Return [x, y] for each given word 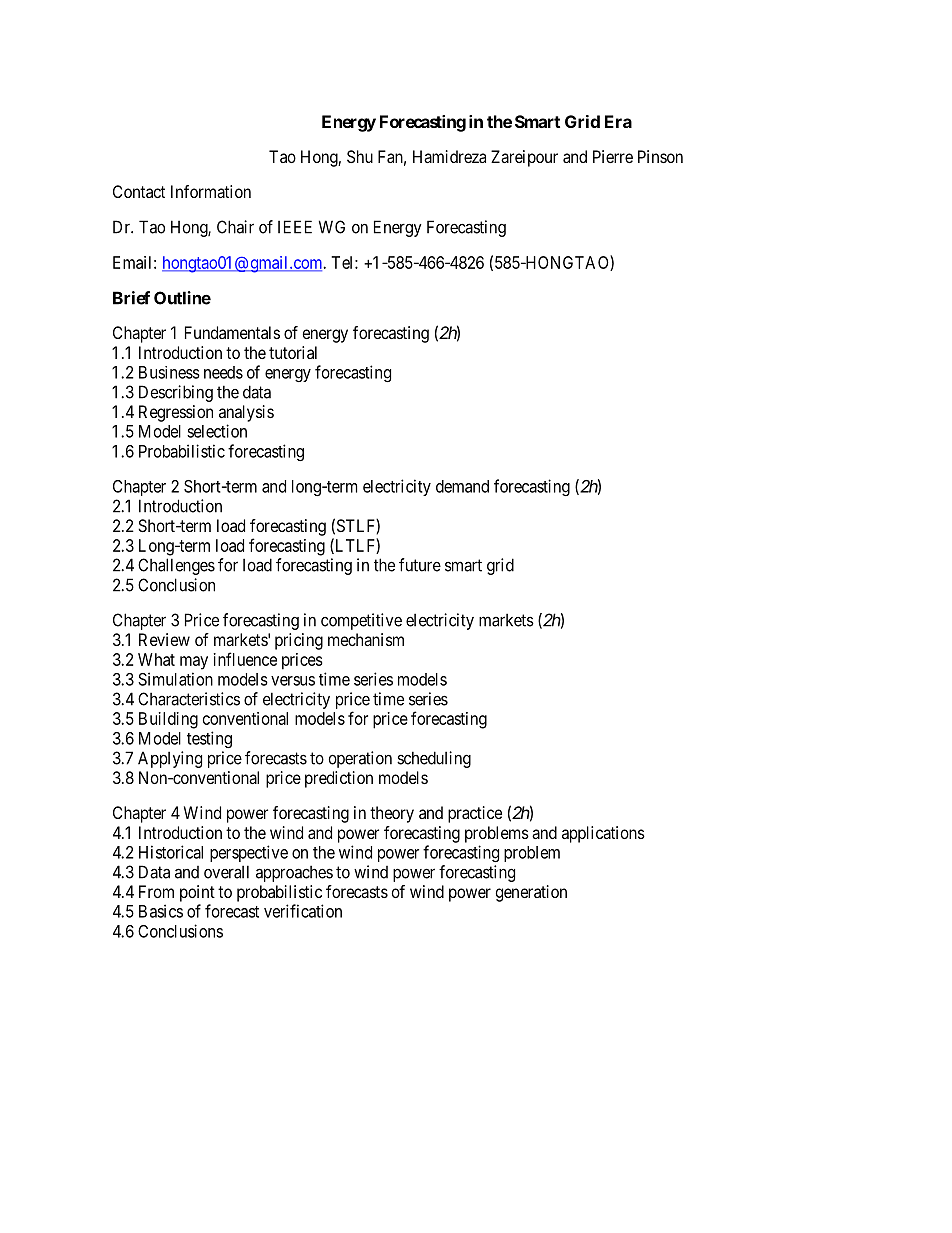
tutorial [293, 352]
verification [303, 911]
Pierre [613, 156]
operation [360, 759]
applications [603, 834]
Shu [360, 156]
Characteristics [189, 699]
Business [169, 372]
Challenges [176, 566]
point [197, 893]
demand [462, 486]
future [420, 565]
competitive [361, 621]
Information [211, 191]
